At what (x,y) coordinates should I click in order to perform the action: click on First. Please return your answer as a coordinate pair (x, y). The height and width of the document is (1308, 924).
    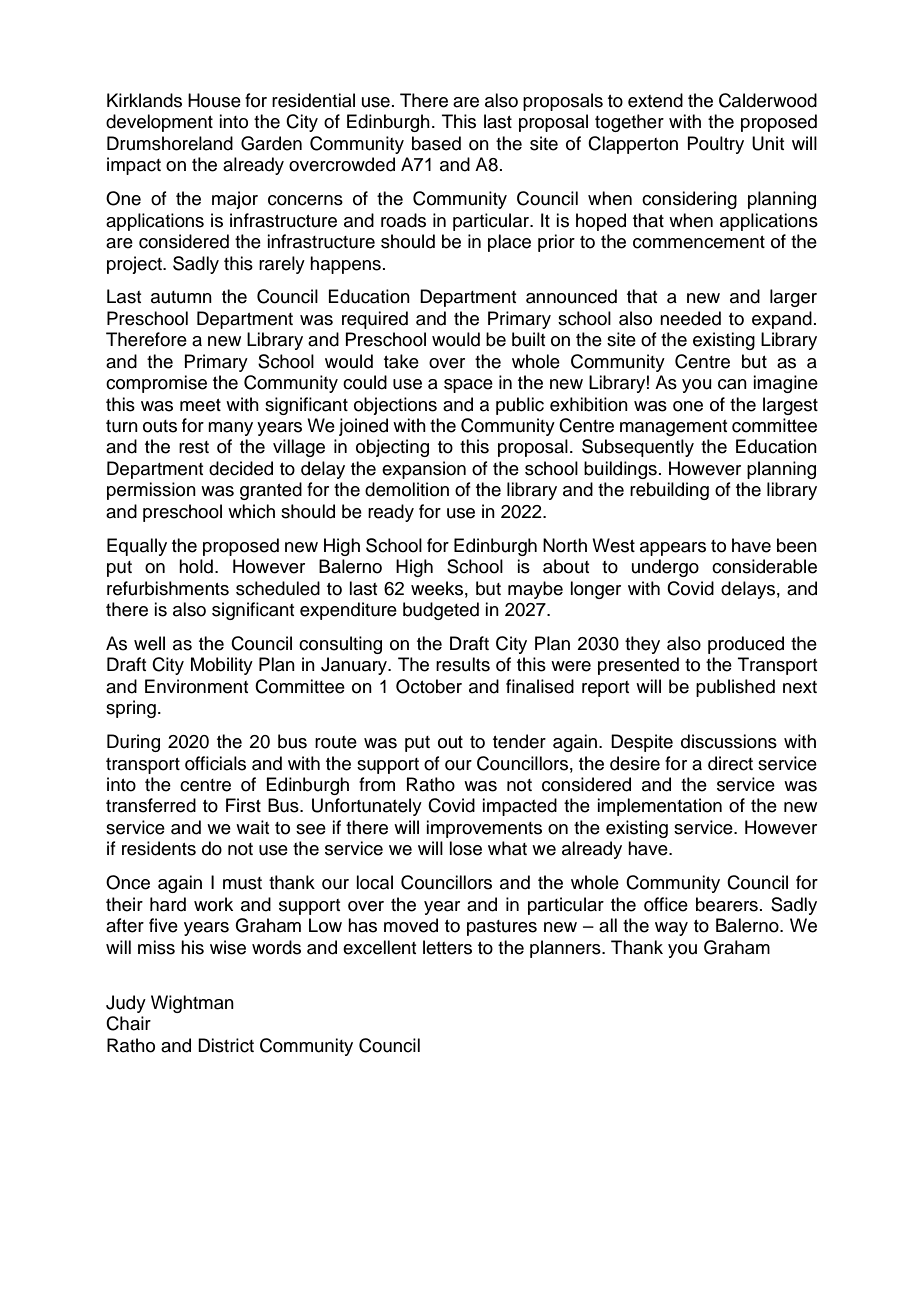
    Looking at the image, I should click on (243, 805).
